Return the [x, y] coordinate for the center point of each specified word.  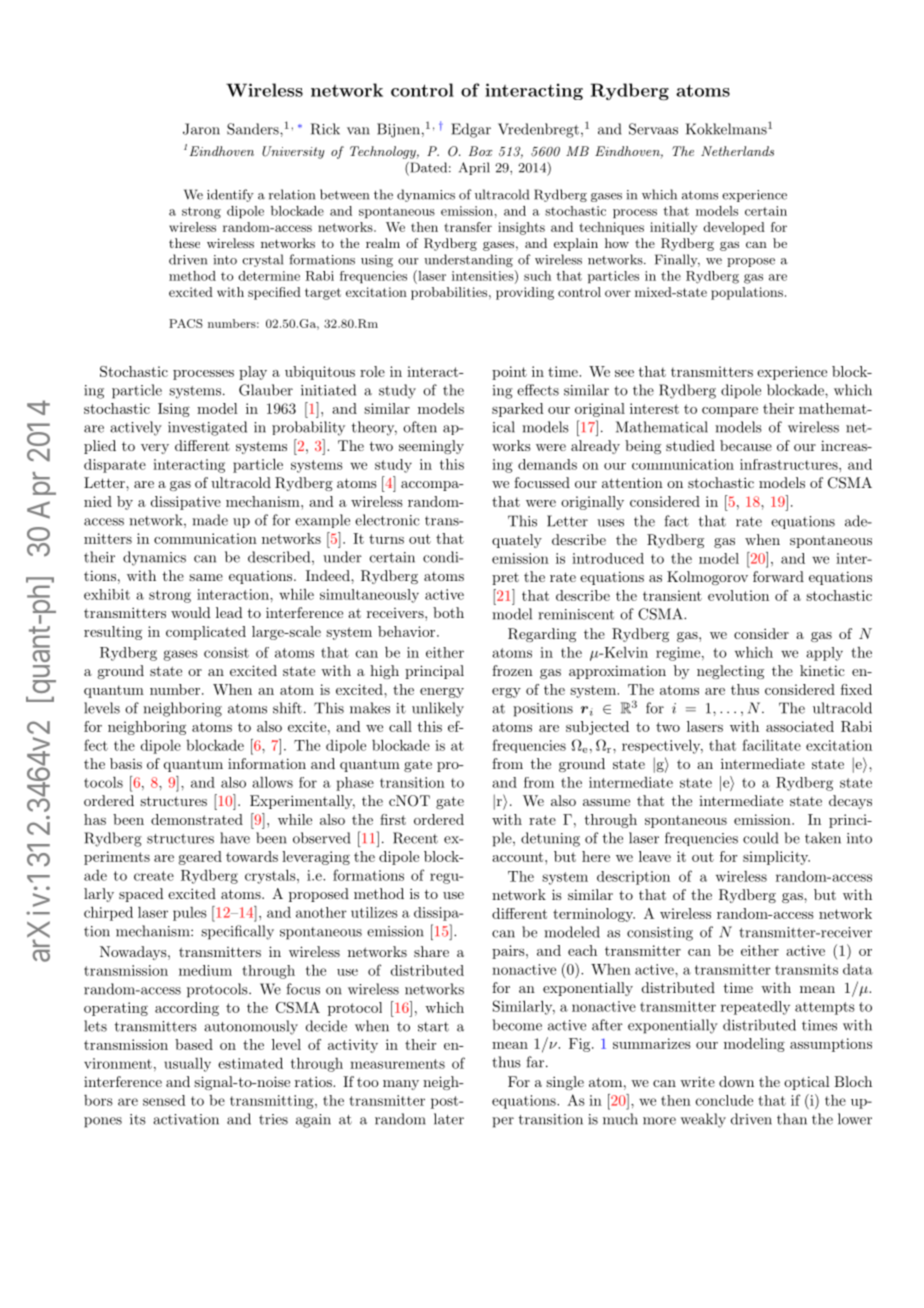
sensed [164, 1100]
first [393, 819]
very [155, 449]
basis [126, 763]
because [746, 445]
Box [480, 151]
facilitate [771, 745]
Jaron [201, 129]
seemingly [431, 447]
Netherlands [737, 151]
